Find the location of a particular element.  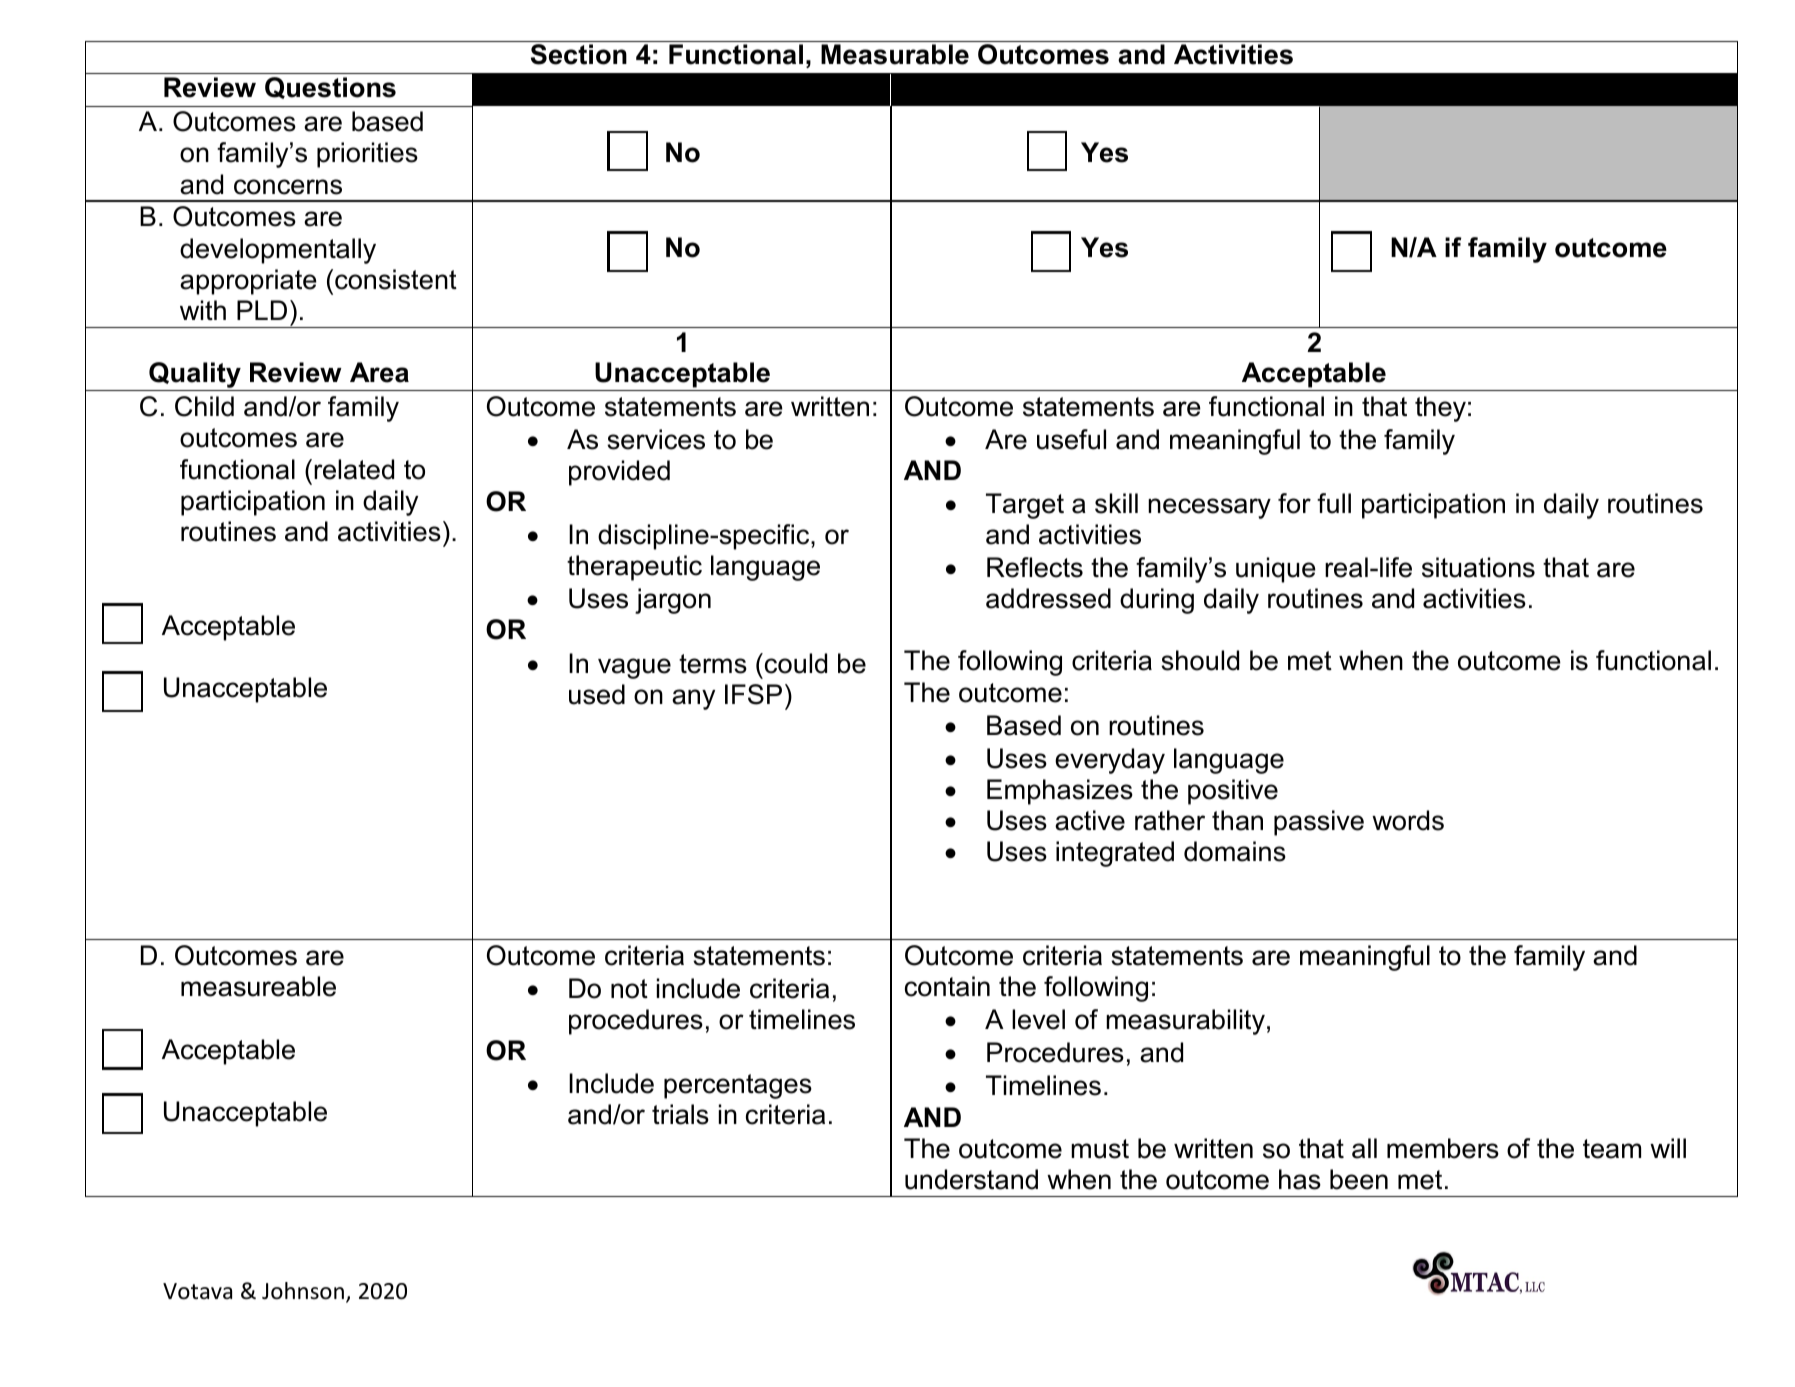

Reflects is located at coordinates (1035, 567).
